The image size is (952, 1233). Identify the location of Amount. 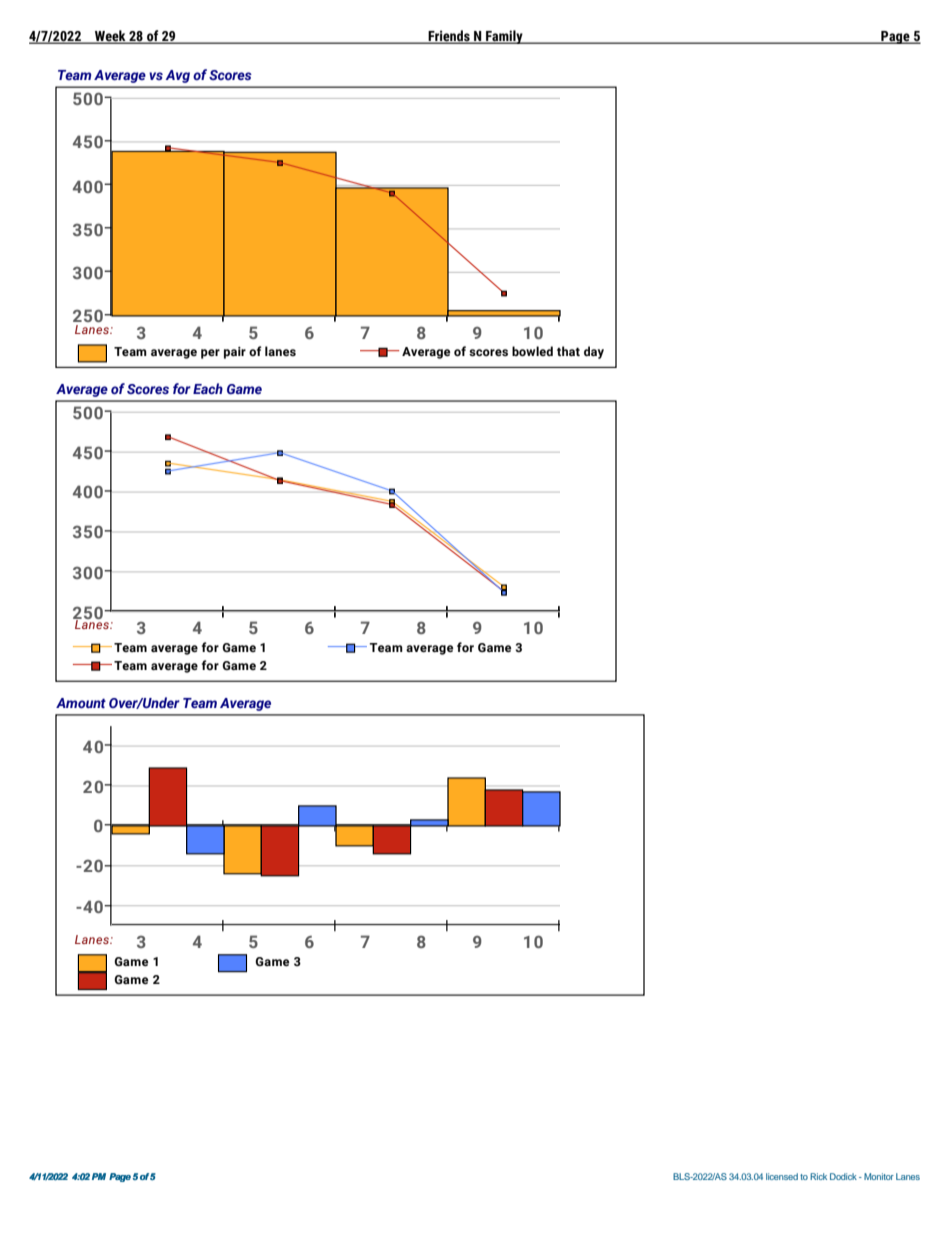
(81, 703).
